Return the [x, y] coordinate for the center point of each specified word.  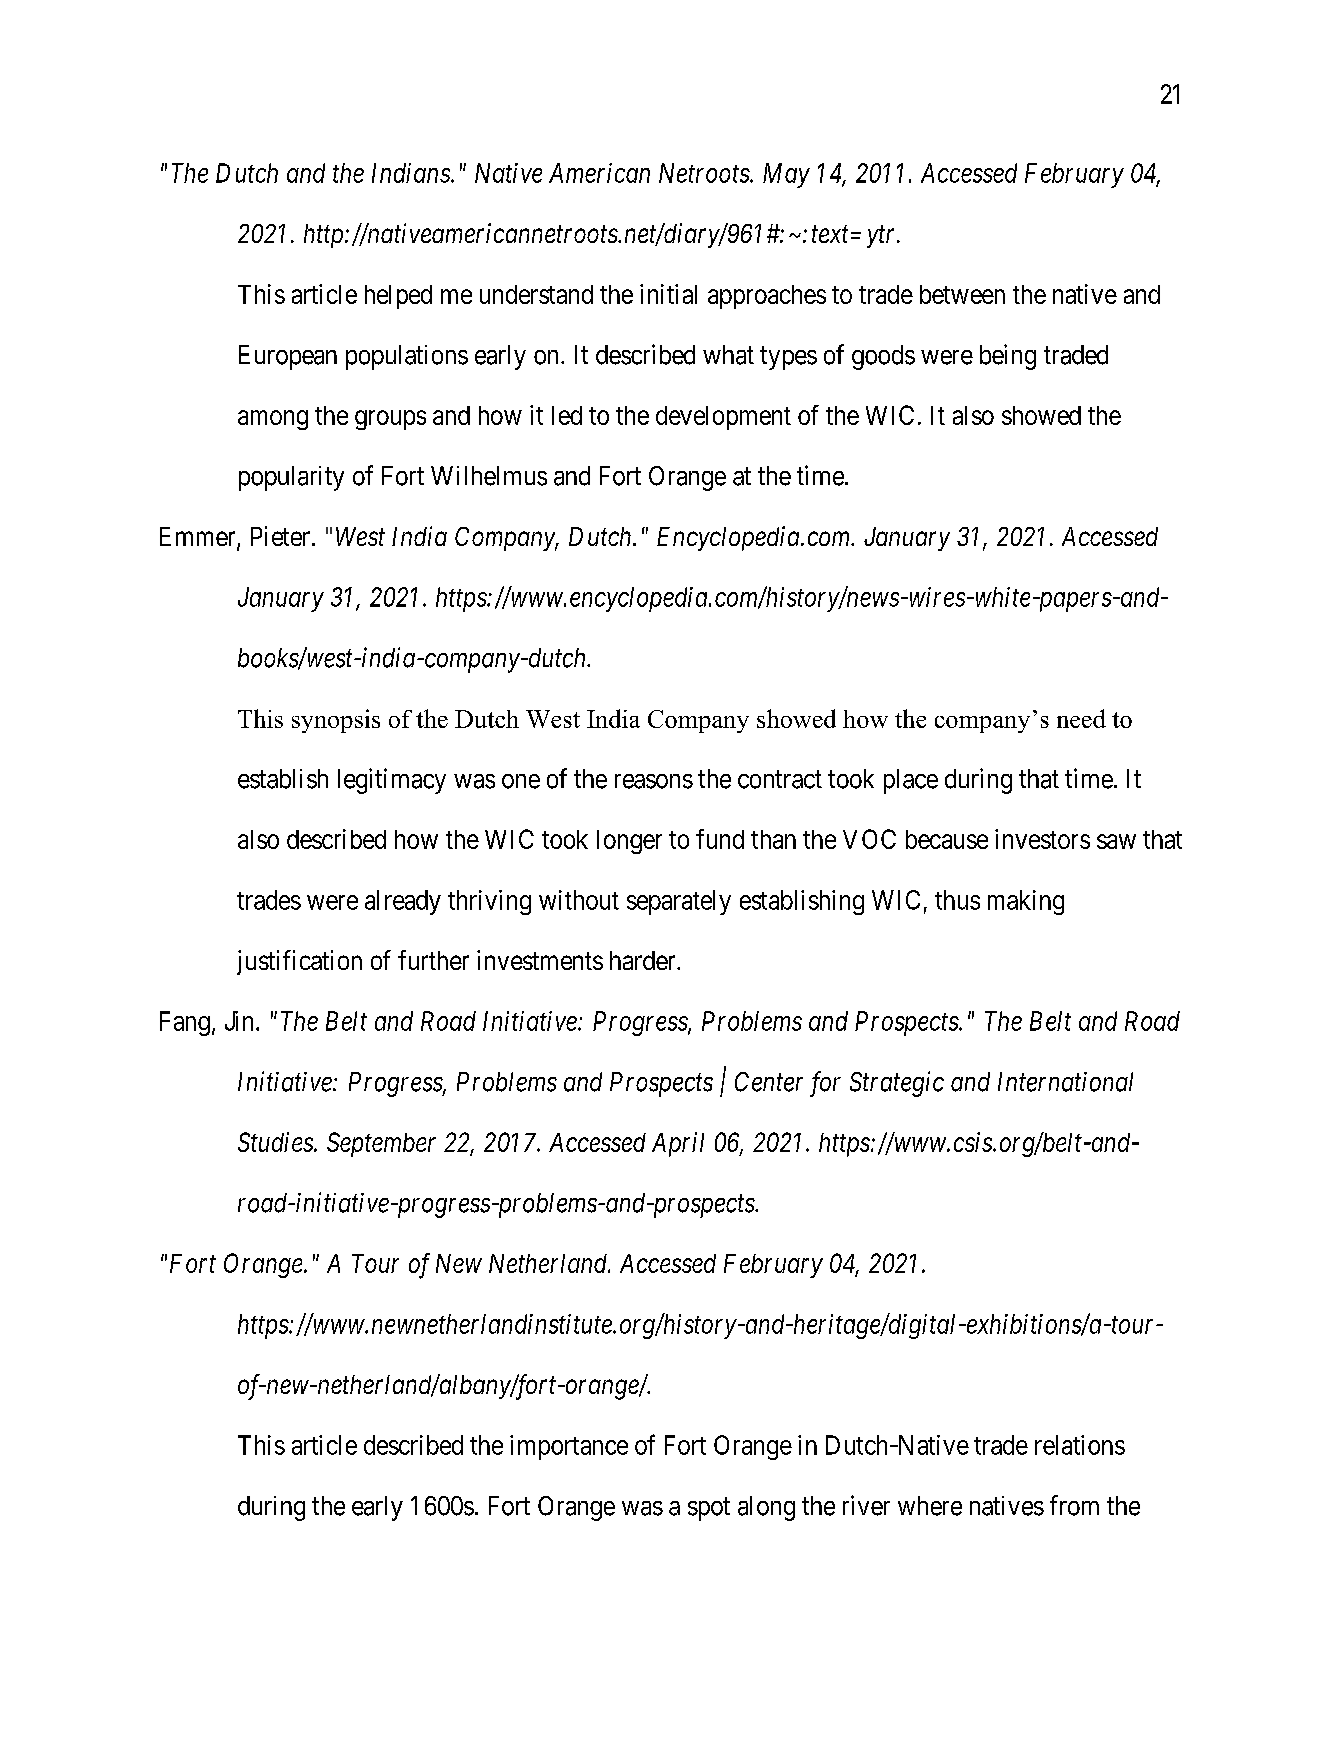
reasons [654, 781]
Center [769, 1082]
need [1081, 718]
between [962, 294]
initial [668, 294]
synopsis [336, 721]
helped [398, 297]
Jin [239, 1021]
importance [569, 1447]
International [1065, 1082]
